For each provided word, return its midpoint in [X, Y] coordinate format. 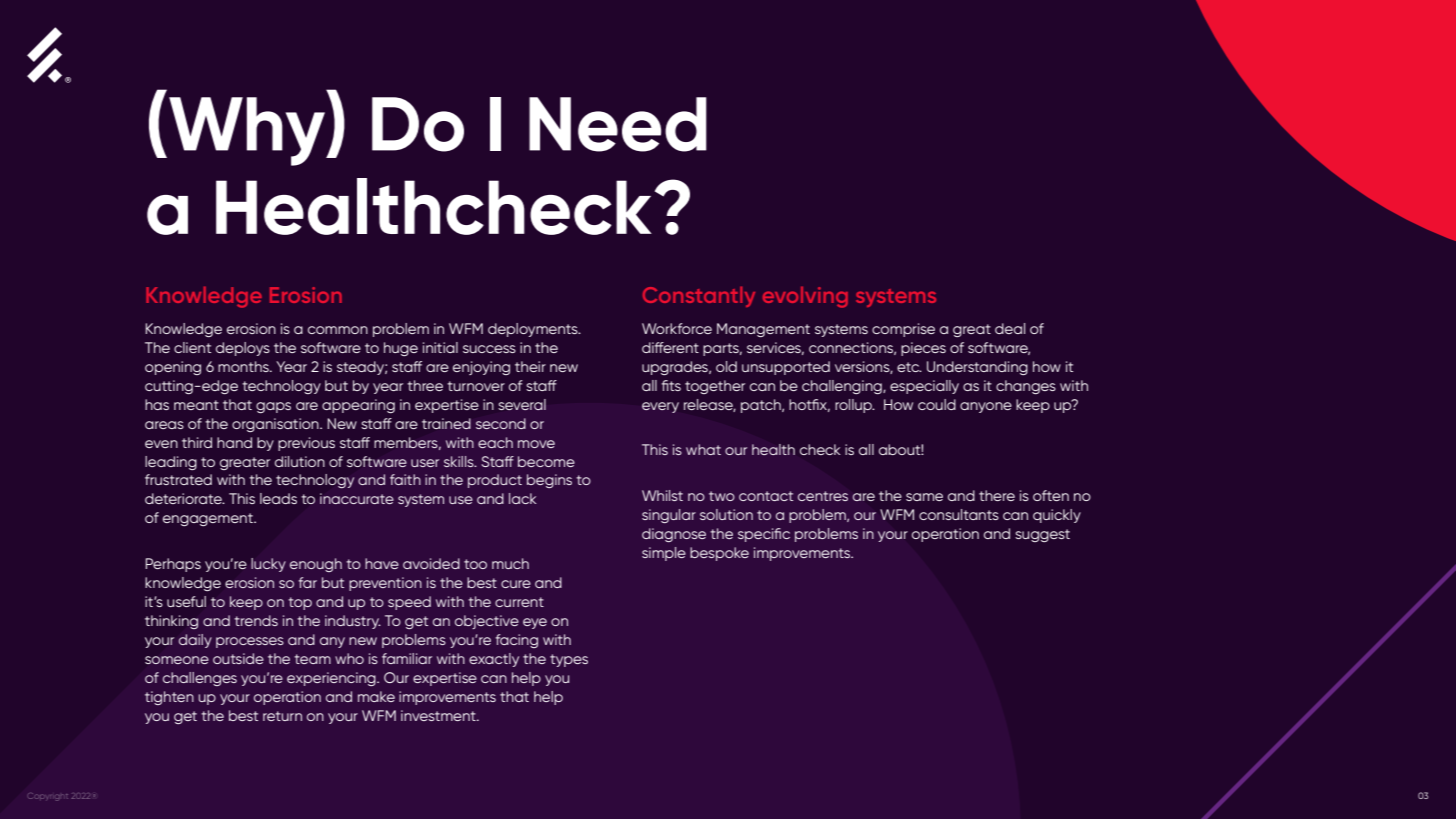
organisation [276, 425]
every [660, 407]
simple [664, 554]
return [282, 716]
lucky [268, 565]
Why [248, 131]
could [937, 404]
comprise [903, 330]
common [338, 330]
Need [618, 124]
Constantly [699, 297]
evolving [805, 297]
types [569, 660]
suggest [1042, 535]
